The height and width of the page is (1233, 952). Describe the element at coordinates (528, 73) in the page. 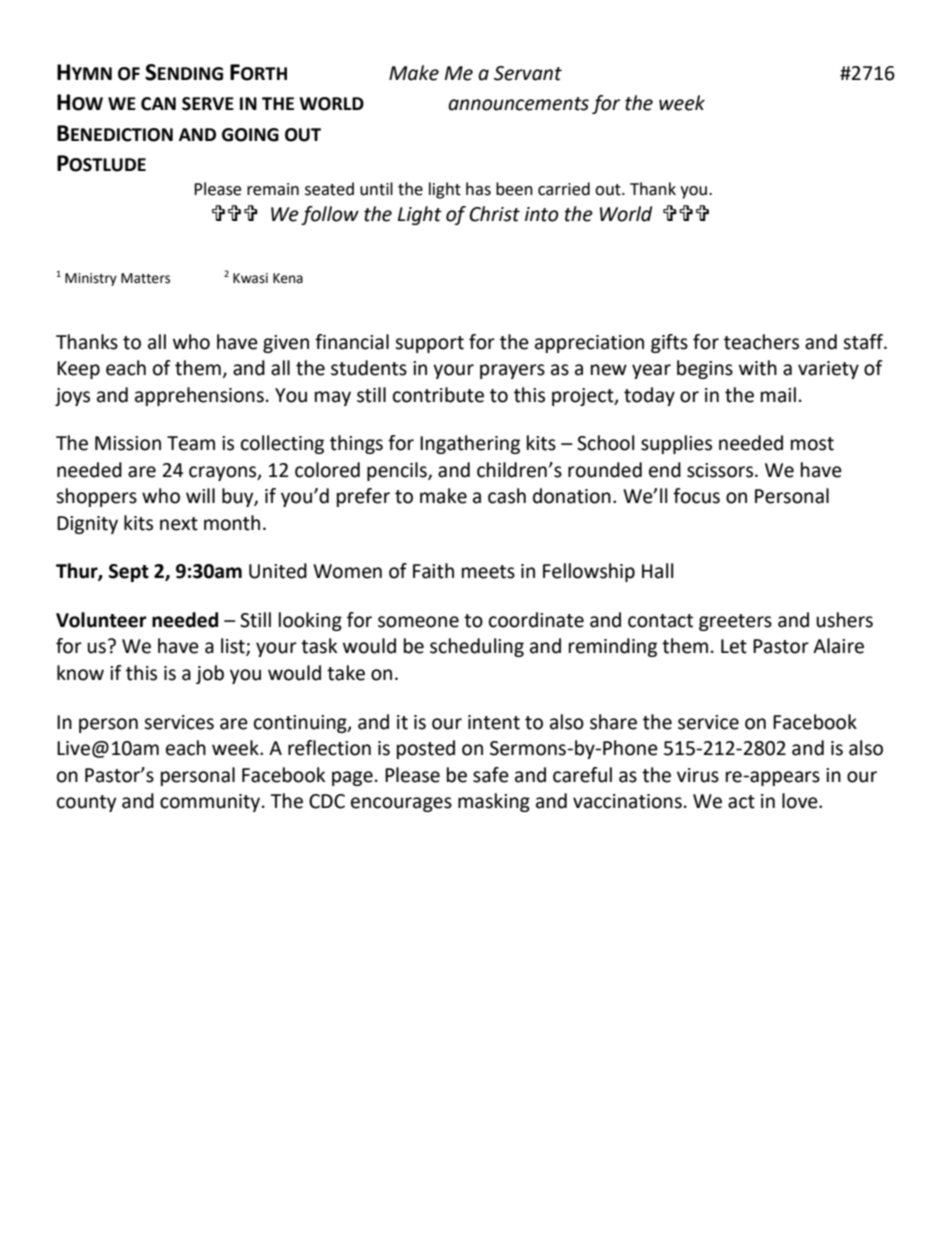

I see `Servant` at that location.
